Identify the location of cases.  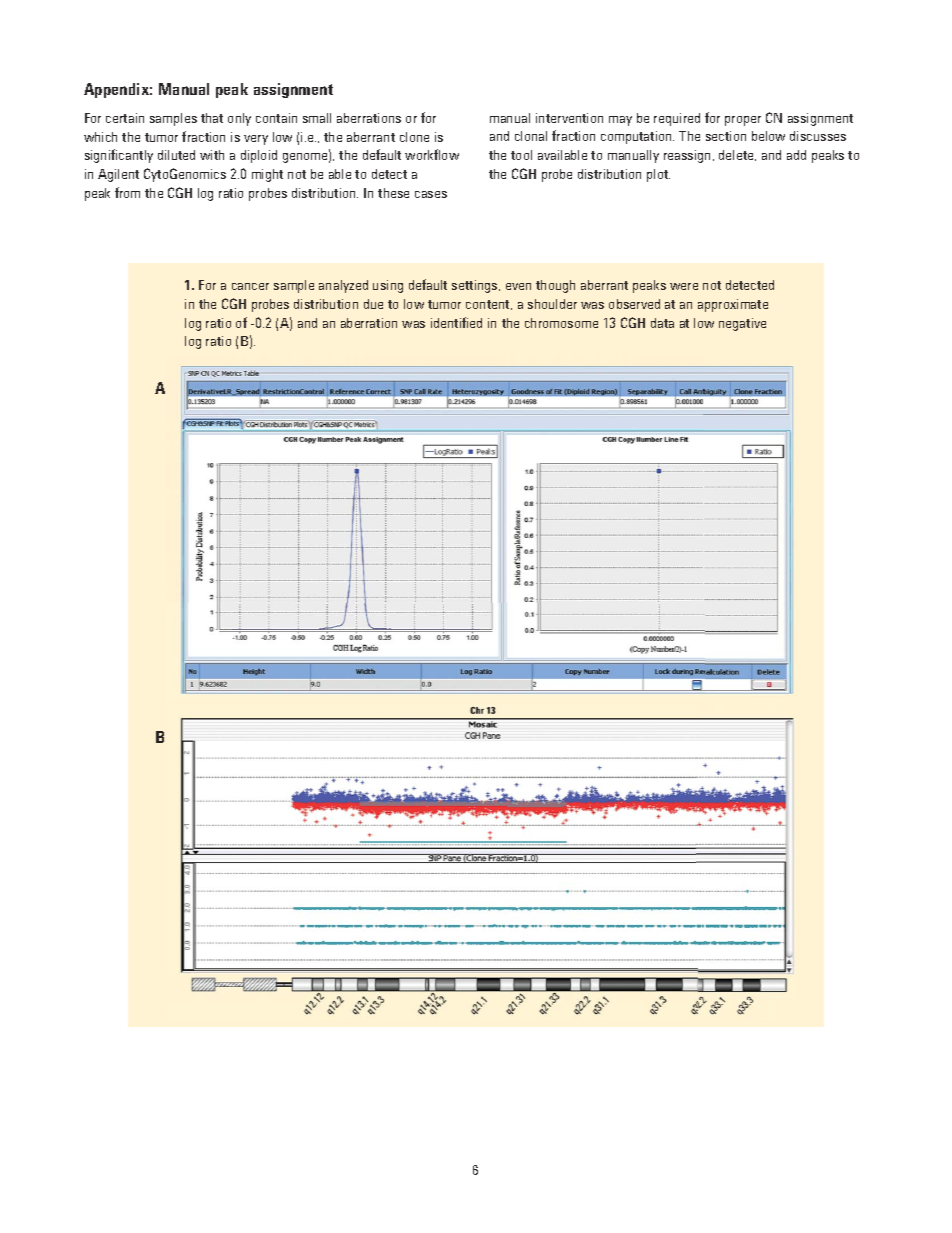
(431, 194).
